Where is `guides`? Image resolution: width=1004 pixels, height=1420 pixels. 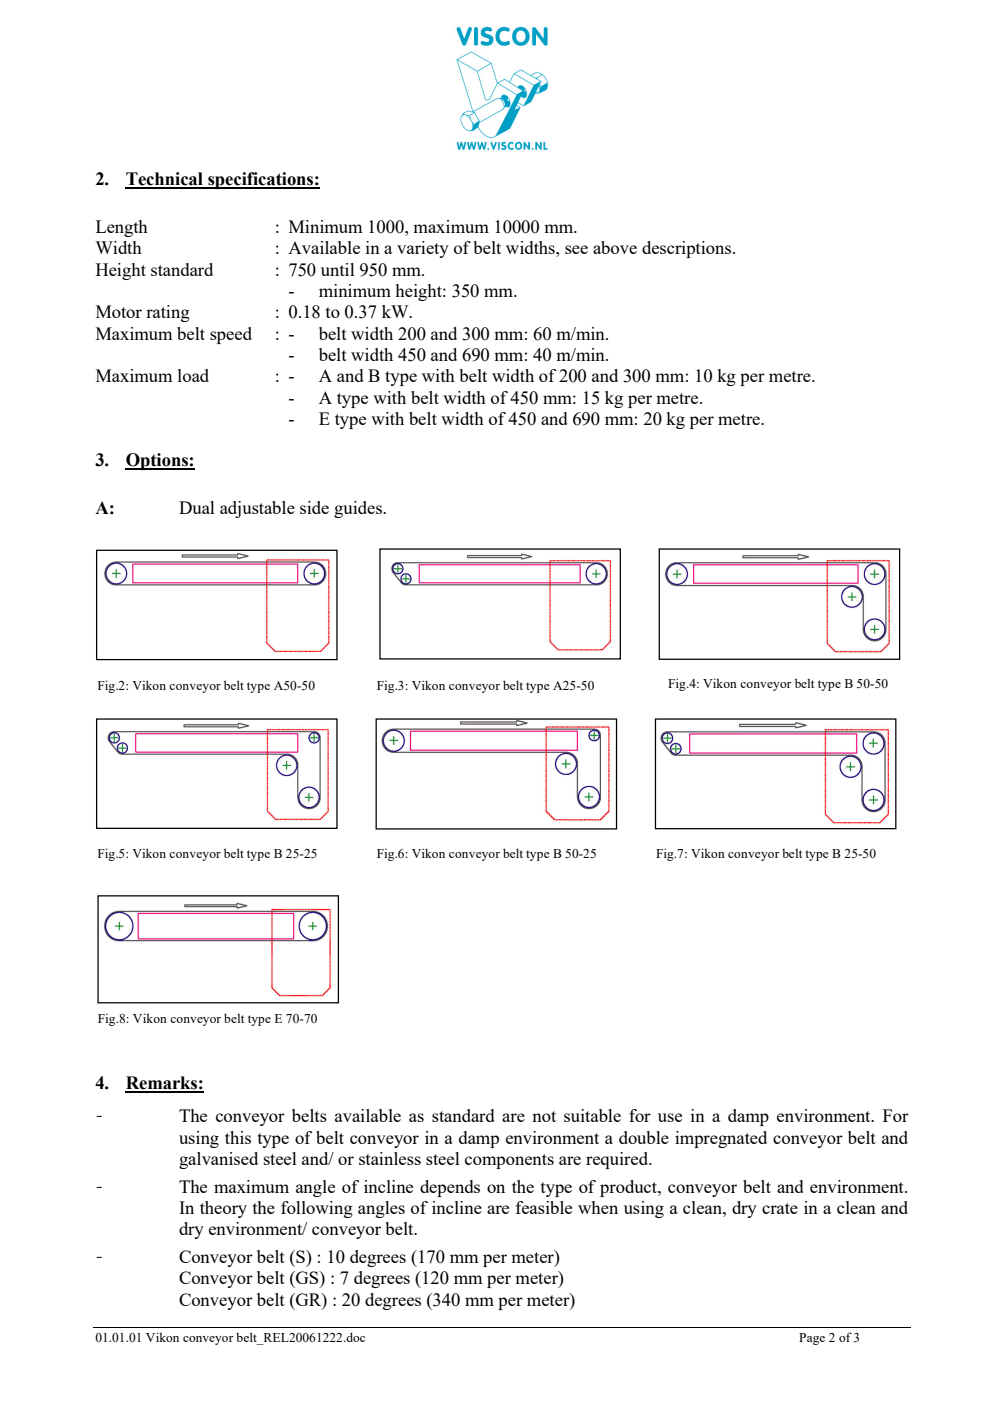
guides is located at coordinates (359, 509).
